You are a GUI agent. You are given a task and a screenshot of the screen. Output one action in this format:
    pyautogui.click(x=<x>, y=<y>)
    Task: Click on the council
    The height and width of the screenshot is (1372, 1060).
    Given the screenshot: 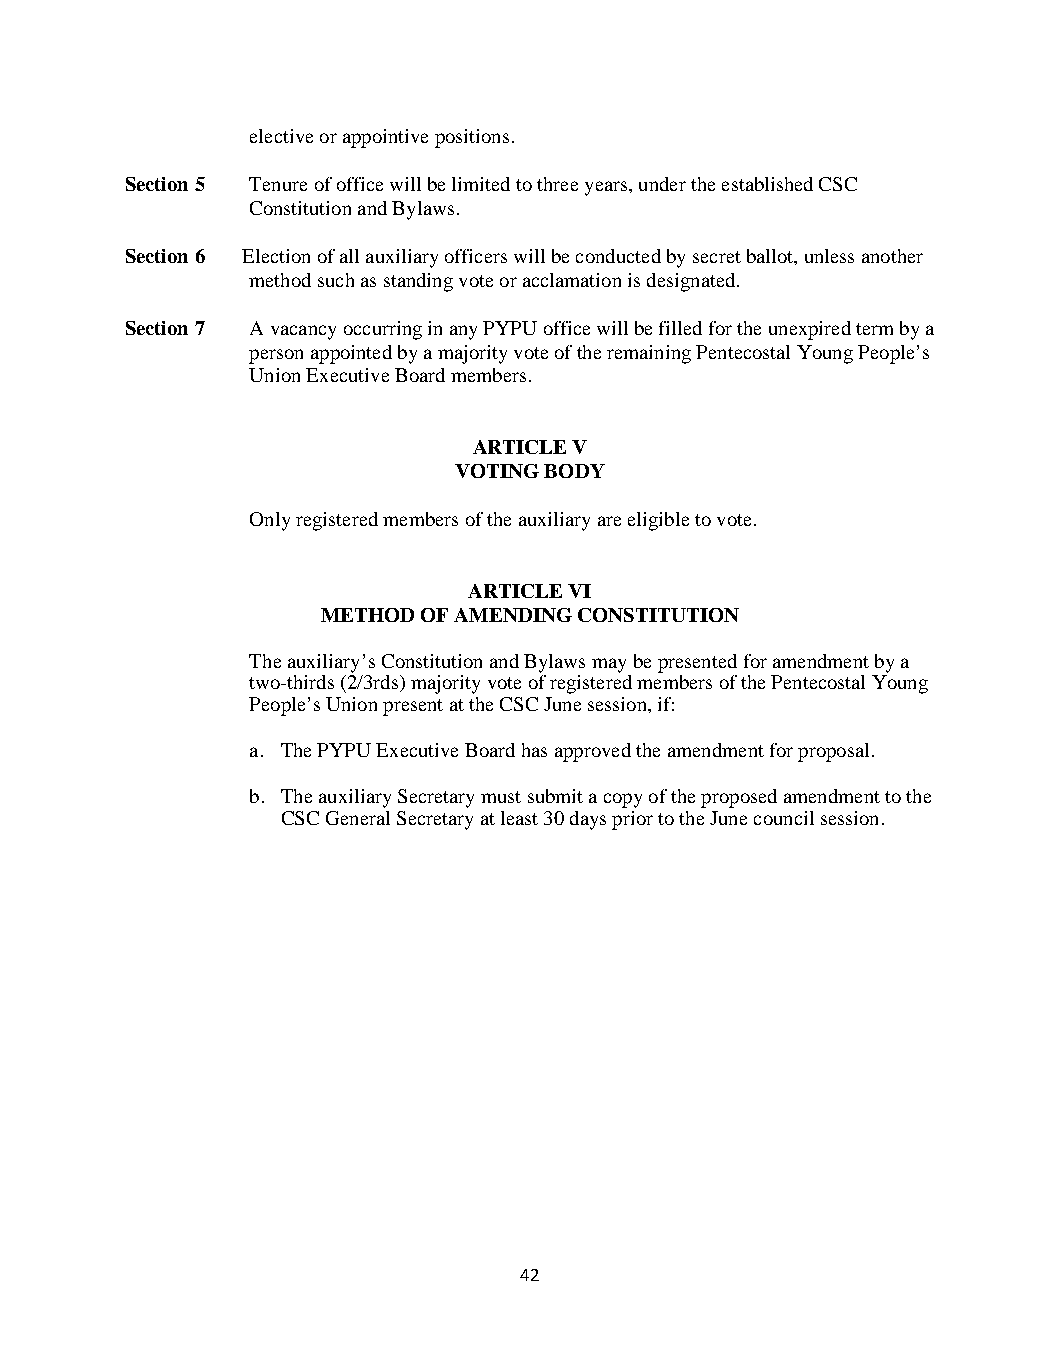 What is the action you would take?
    pyautogui.click(x=784, y=818)
